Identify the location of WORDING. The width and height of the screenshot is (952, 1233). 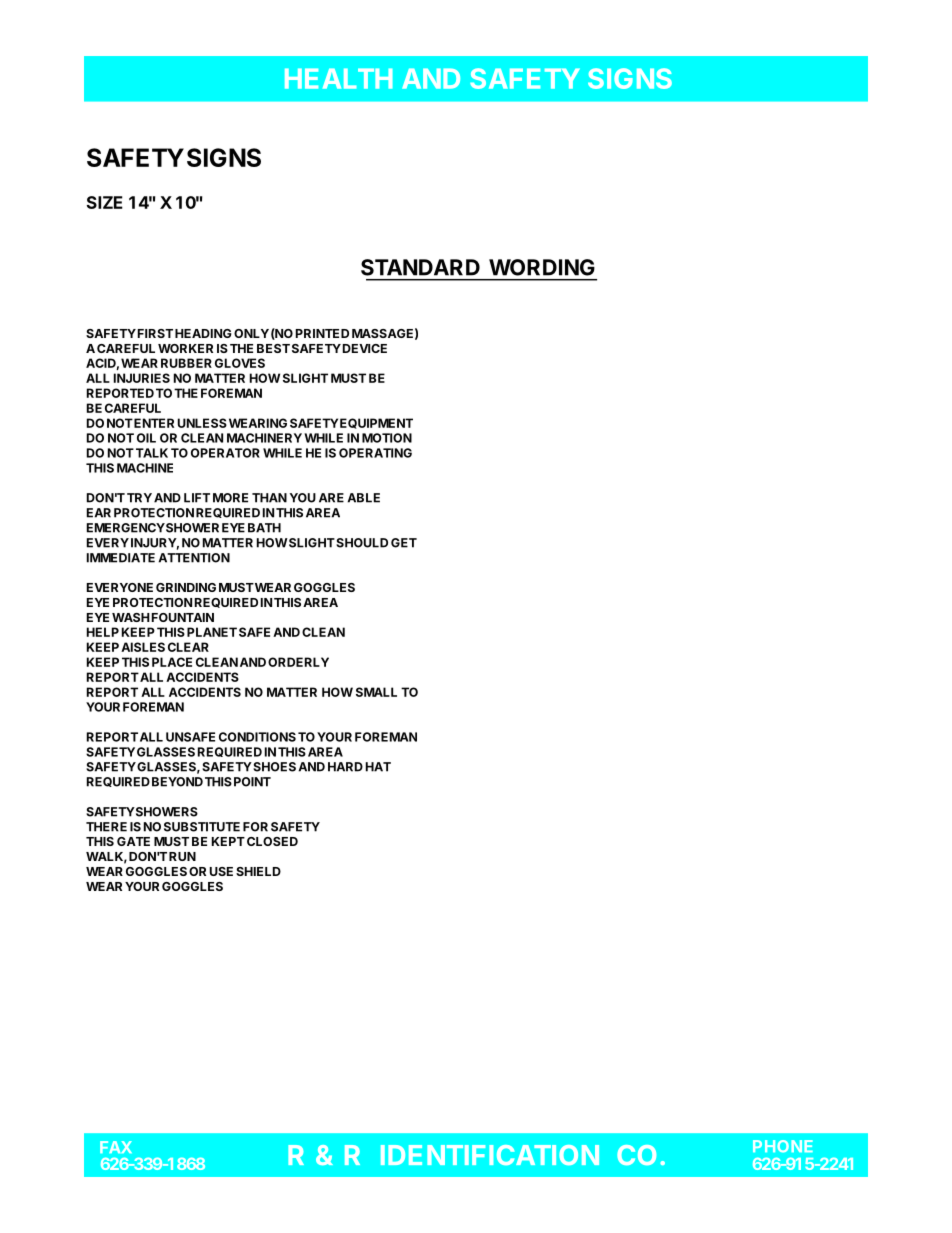
(542, 267).
